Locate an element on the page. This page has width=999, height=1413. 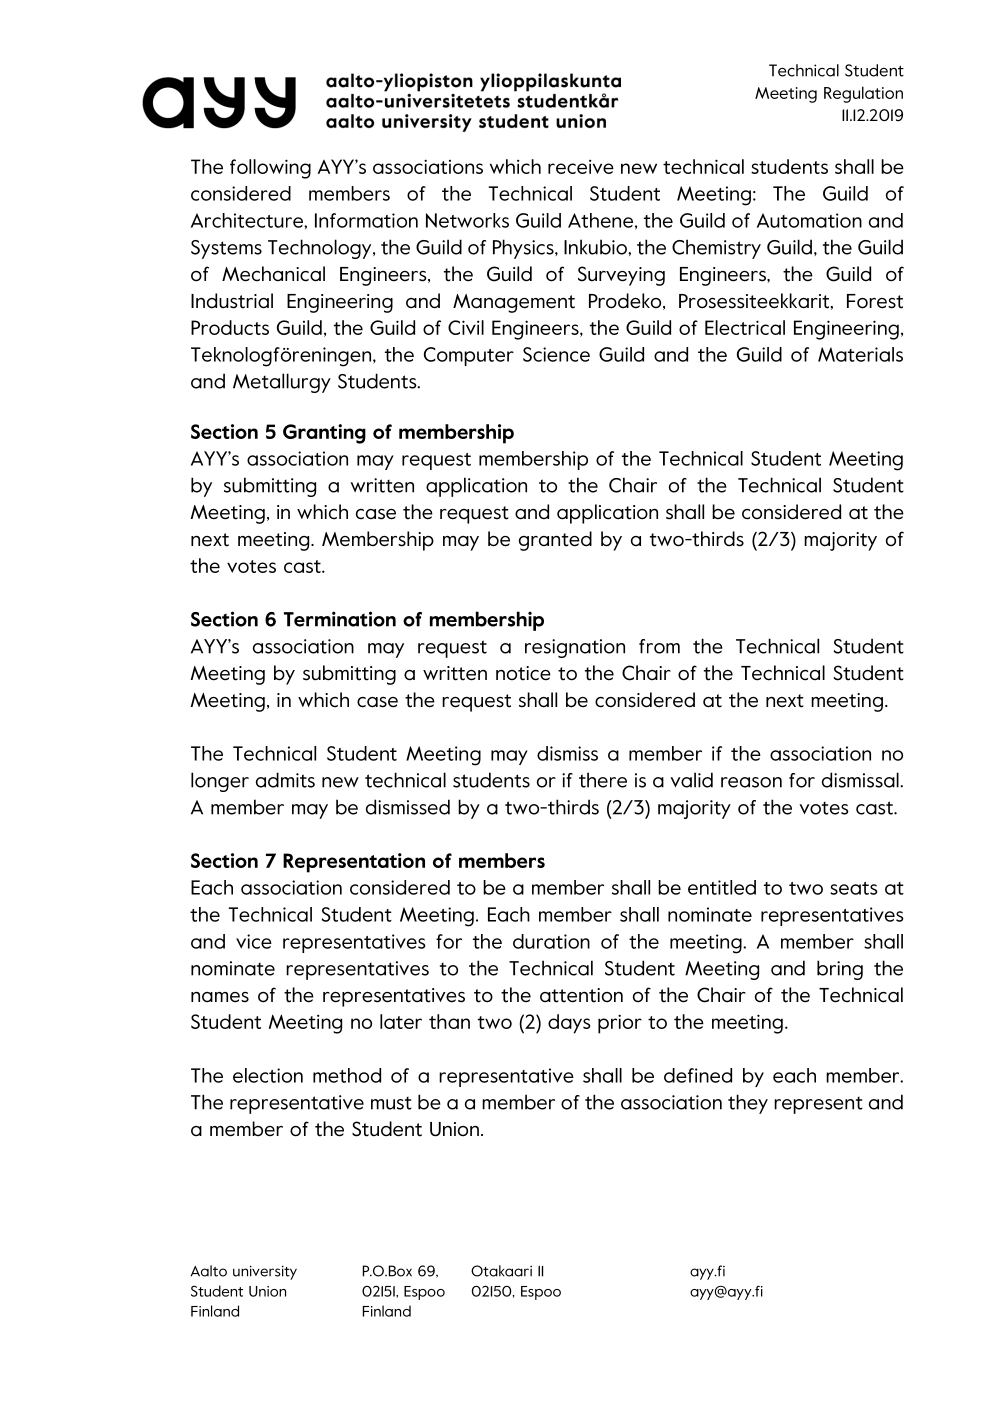
university is located at coordinates (265, 1272).
